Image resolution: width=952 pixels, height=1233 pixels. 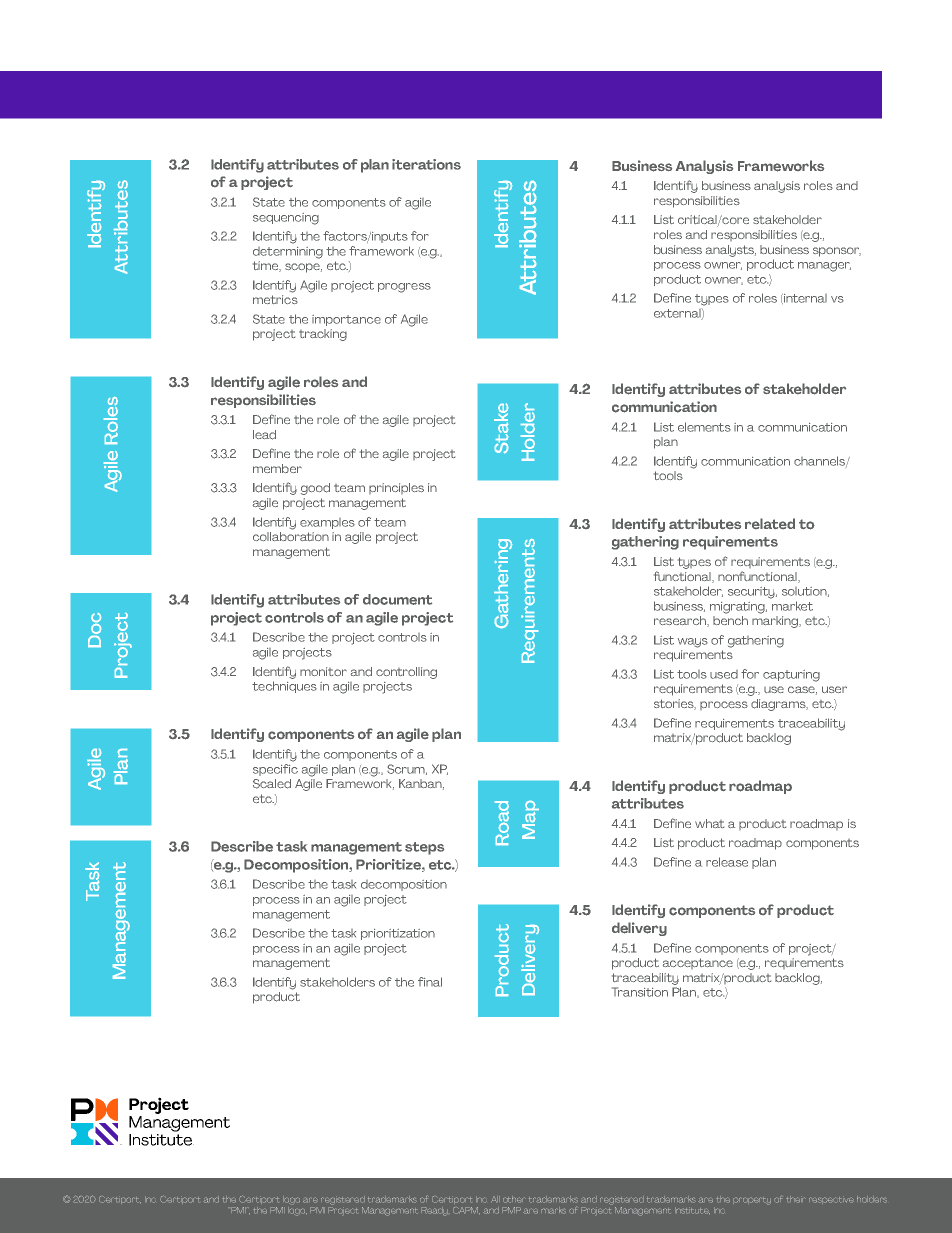 I want to click on stories, so click(x=675, y=704).
